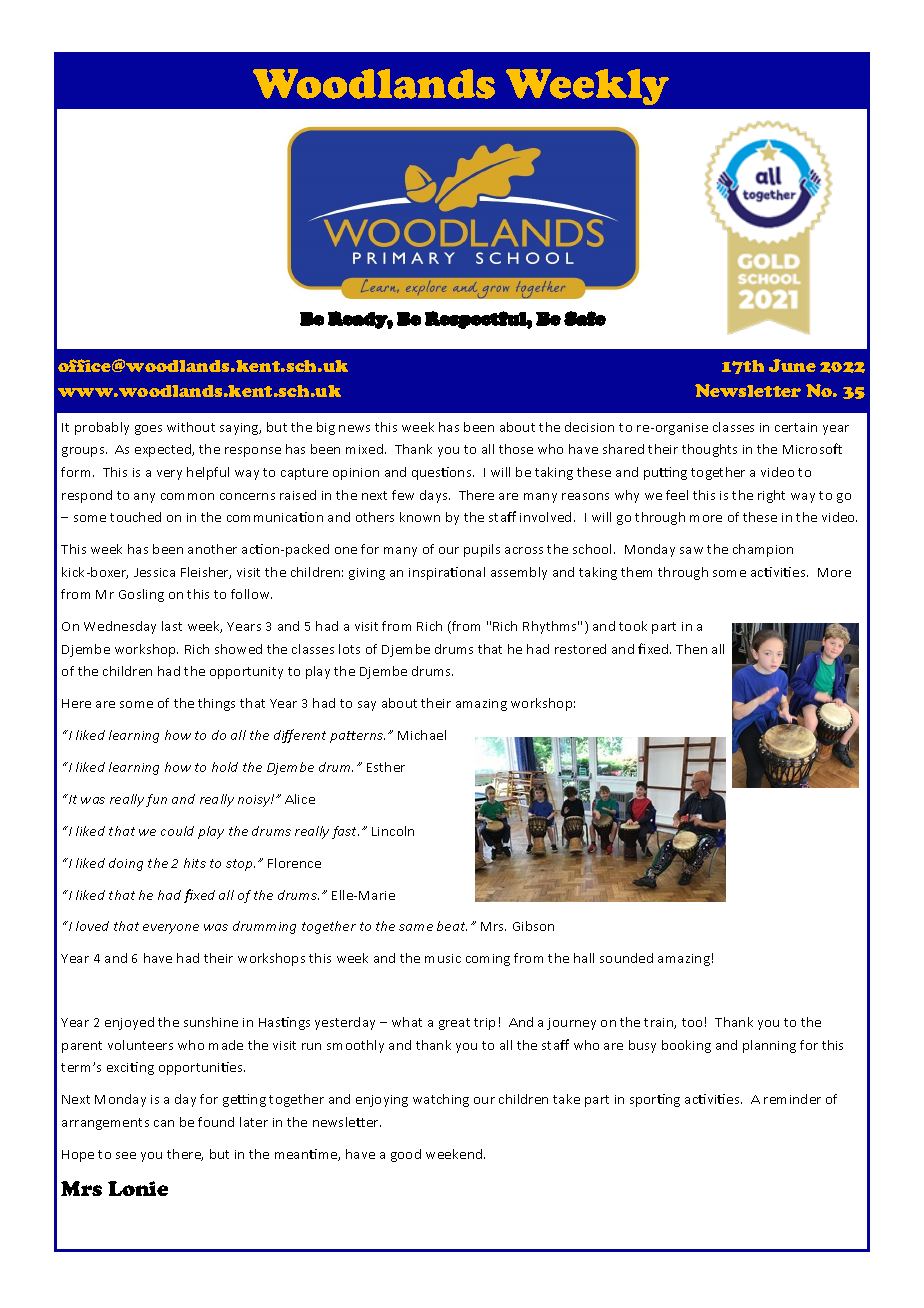 The width and height of the image is (924, 1308). Describe the element at coordinates (482, 550) in the image. I see `pupils` at that location.
